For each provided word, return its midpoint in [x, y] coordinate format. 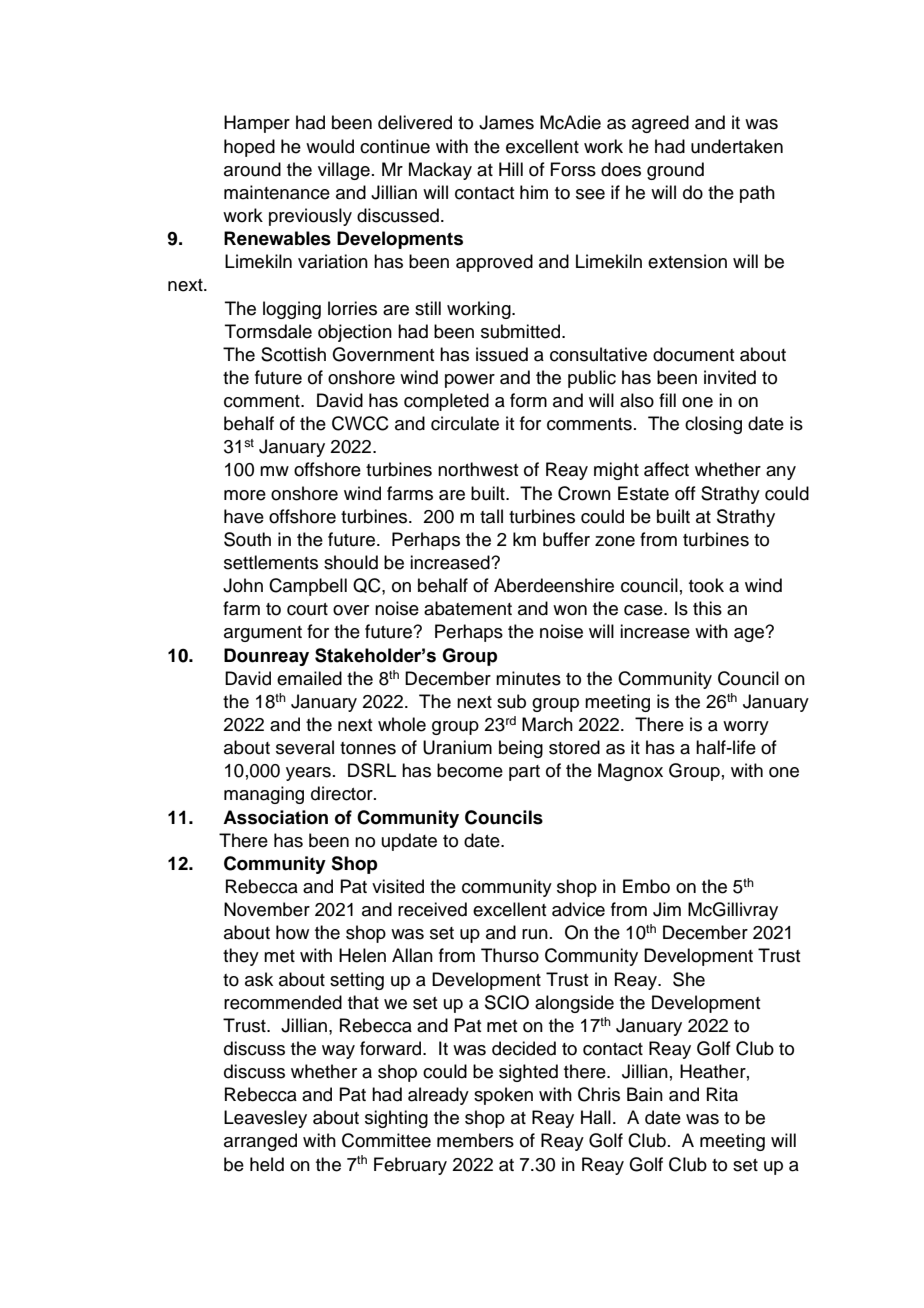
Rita [722, 1094]
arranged [260, 1142]
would [330, 146]
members [475, 1140]
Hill [511, 169]
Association [275, 817]
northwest [478, 469]
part [524, 773]
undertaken [737, 146]
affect [666, 469]
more [245, 495]
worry [746, 728]
